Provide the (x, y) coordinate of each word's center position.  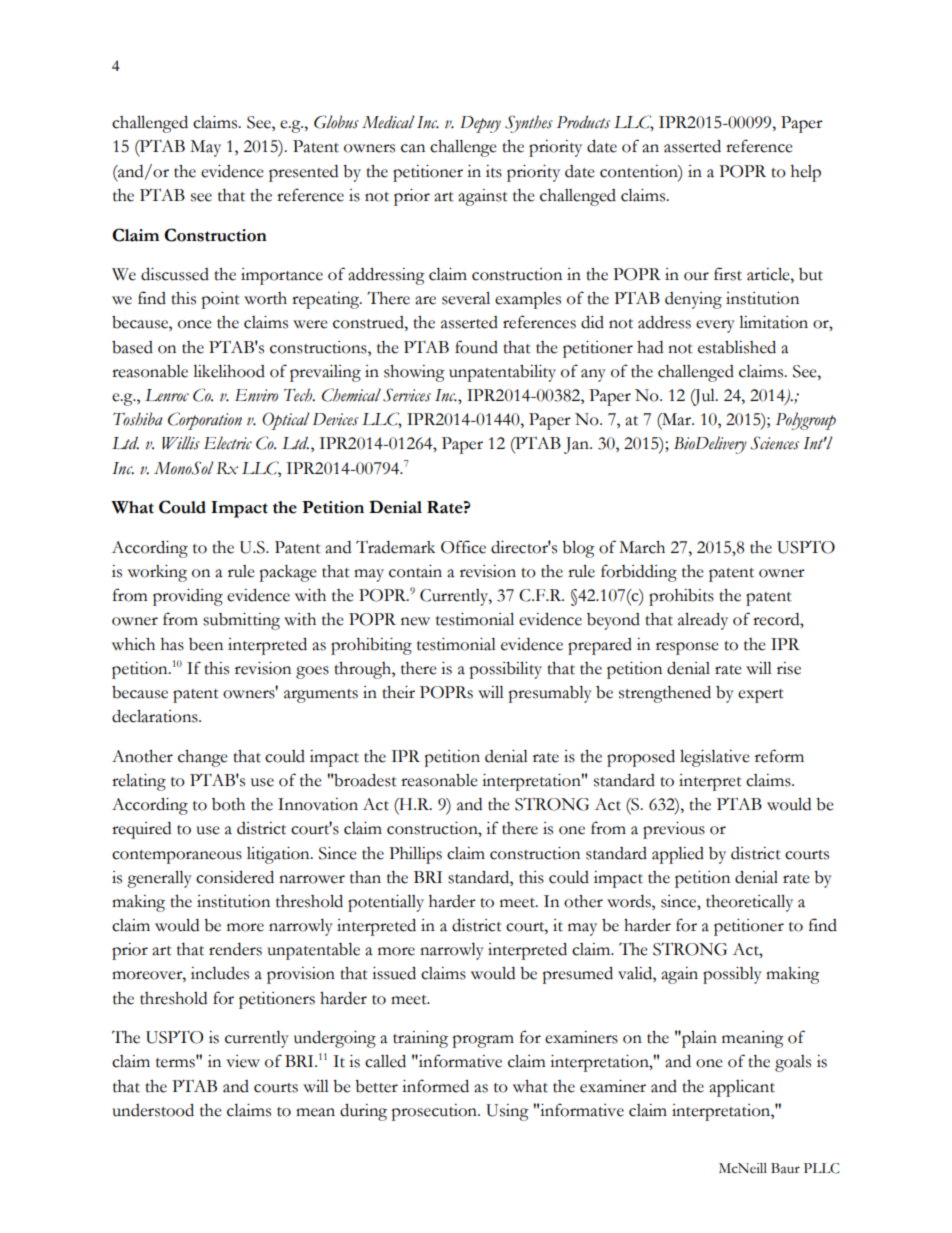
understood (153, 1110)
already (703, 621)
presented (303, 173)
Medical (388, 122)
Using (507, 1112)
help (806, 173)
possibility (505, 670)
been (206, 644)
